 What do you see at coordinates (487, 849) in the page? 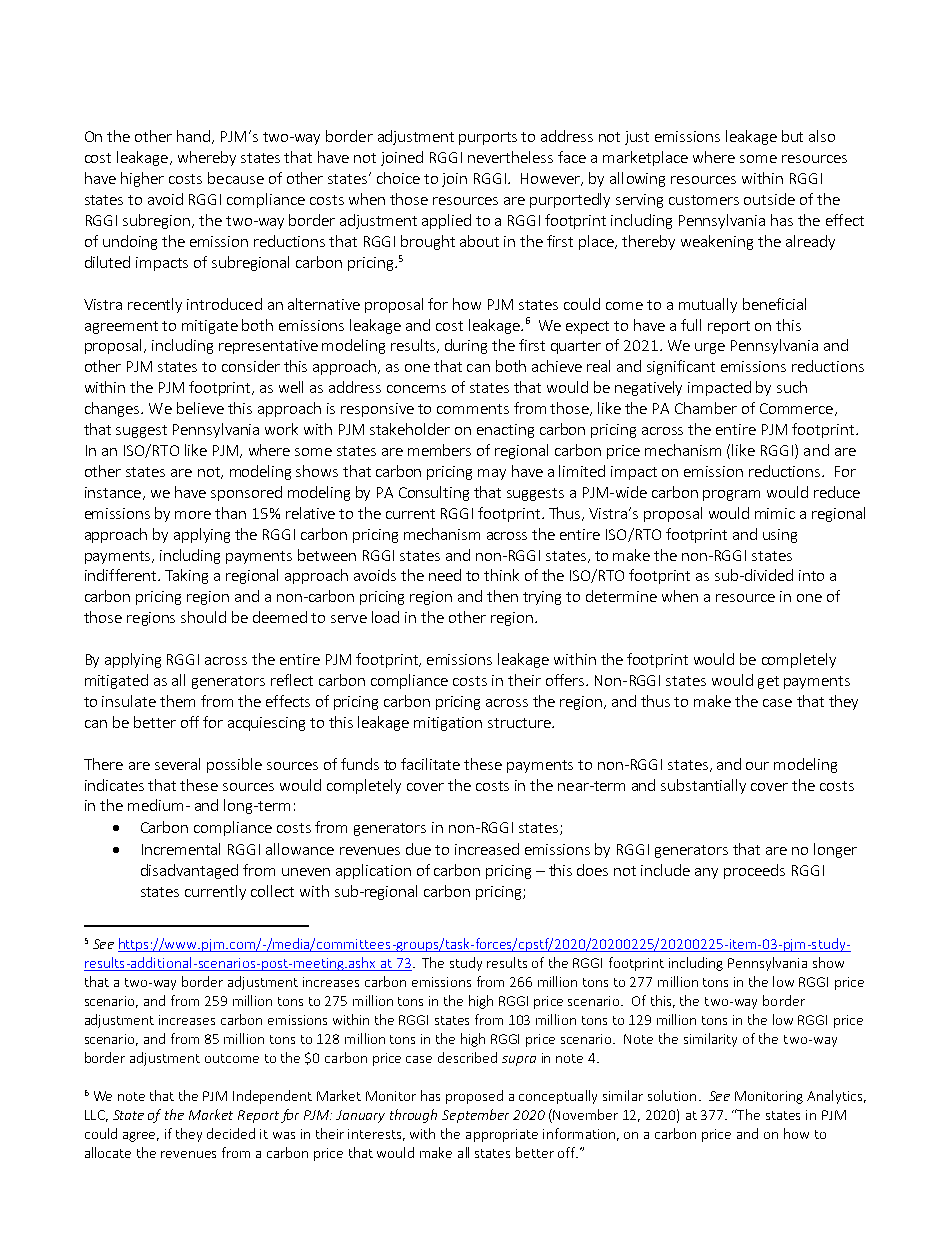
I see `increased` at bounding box center [487, 849].
